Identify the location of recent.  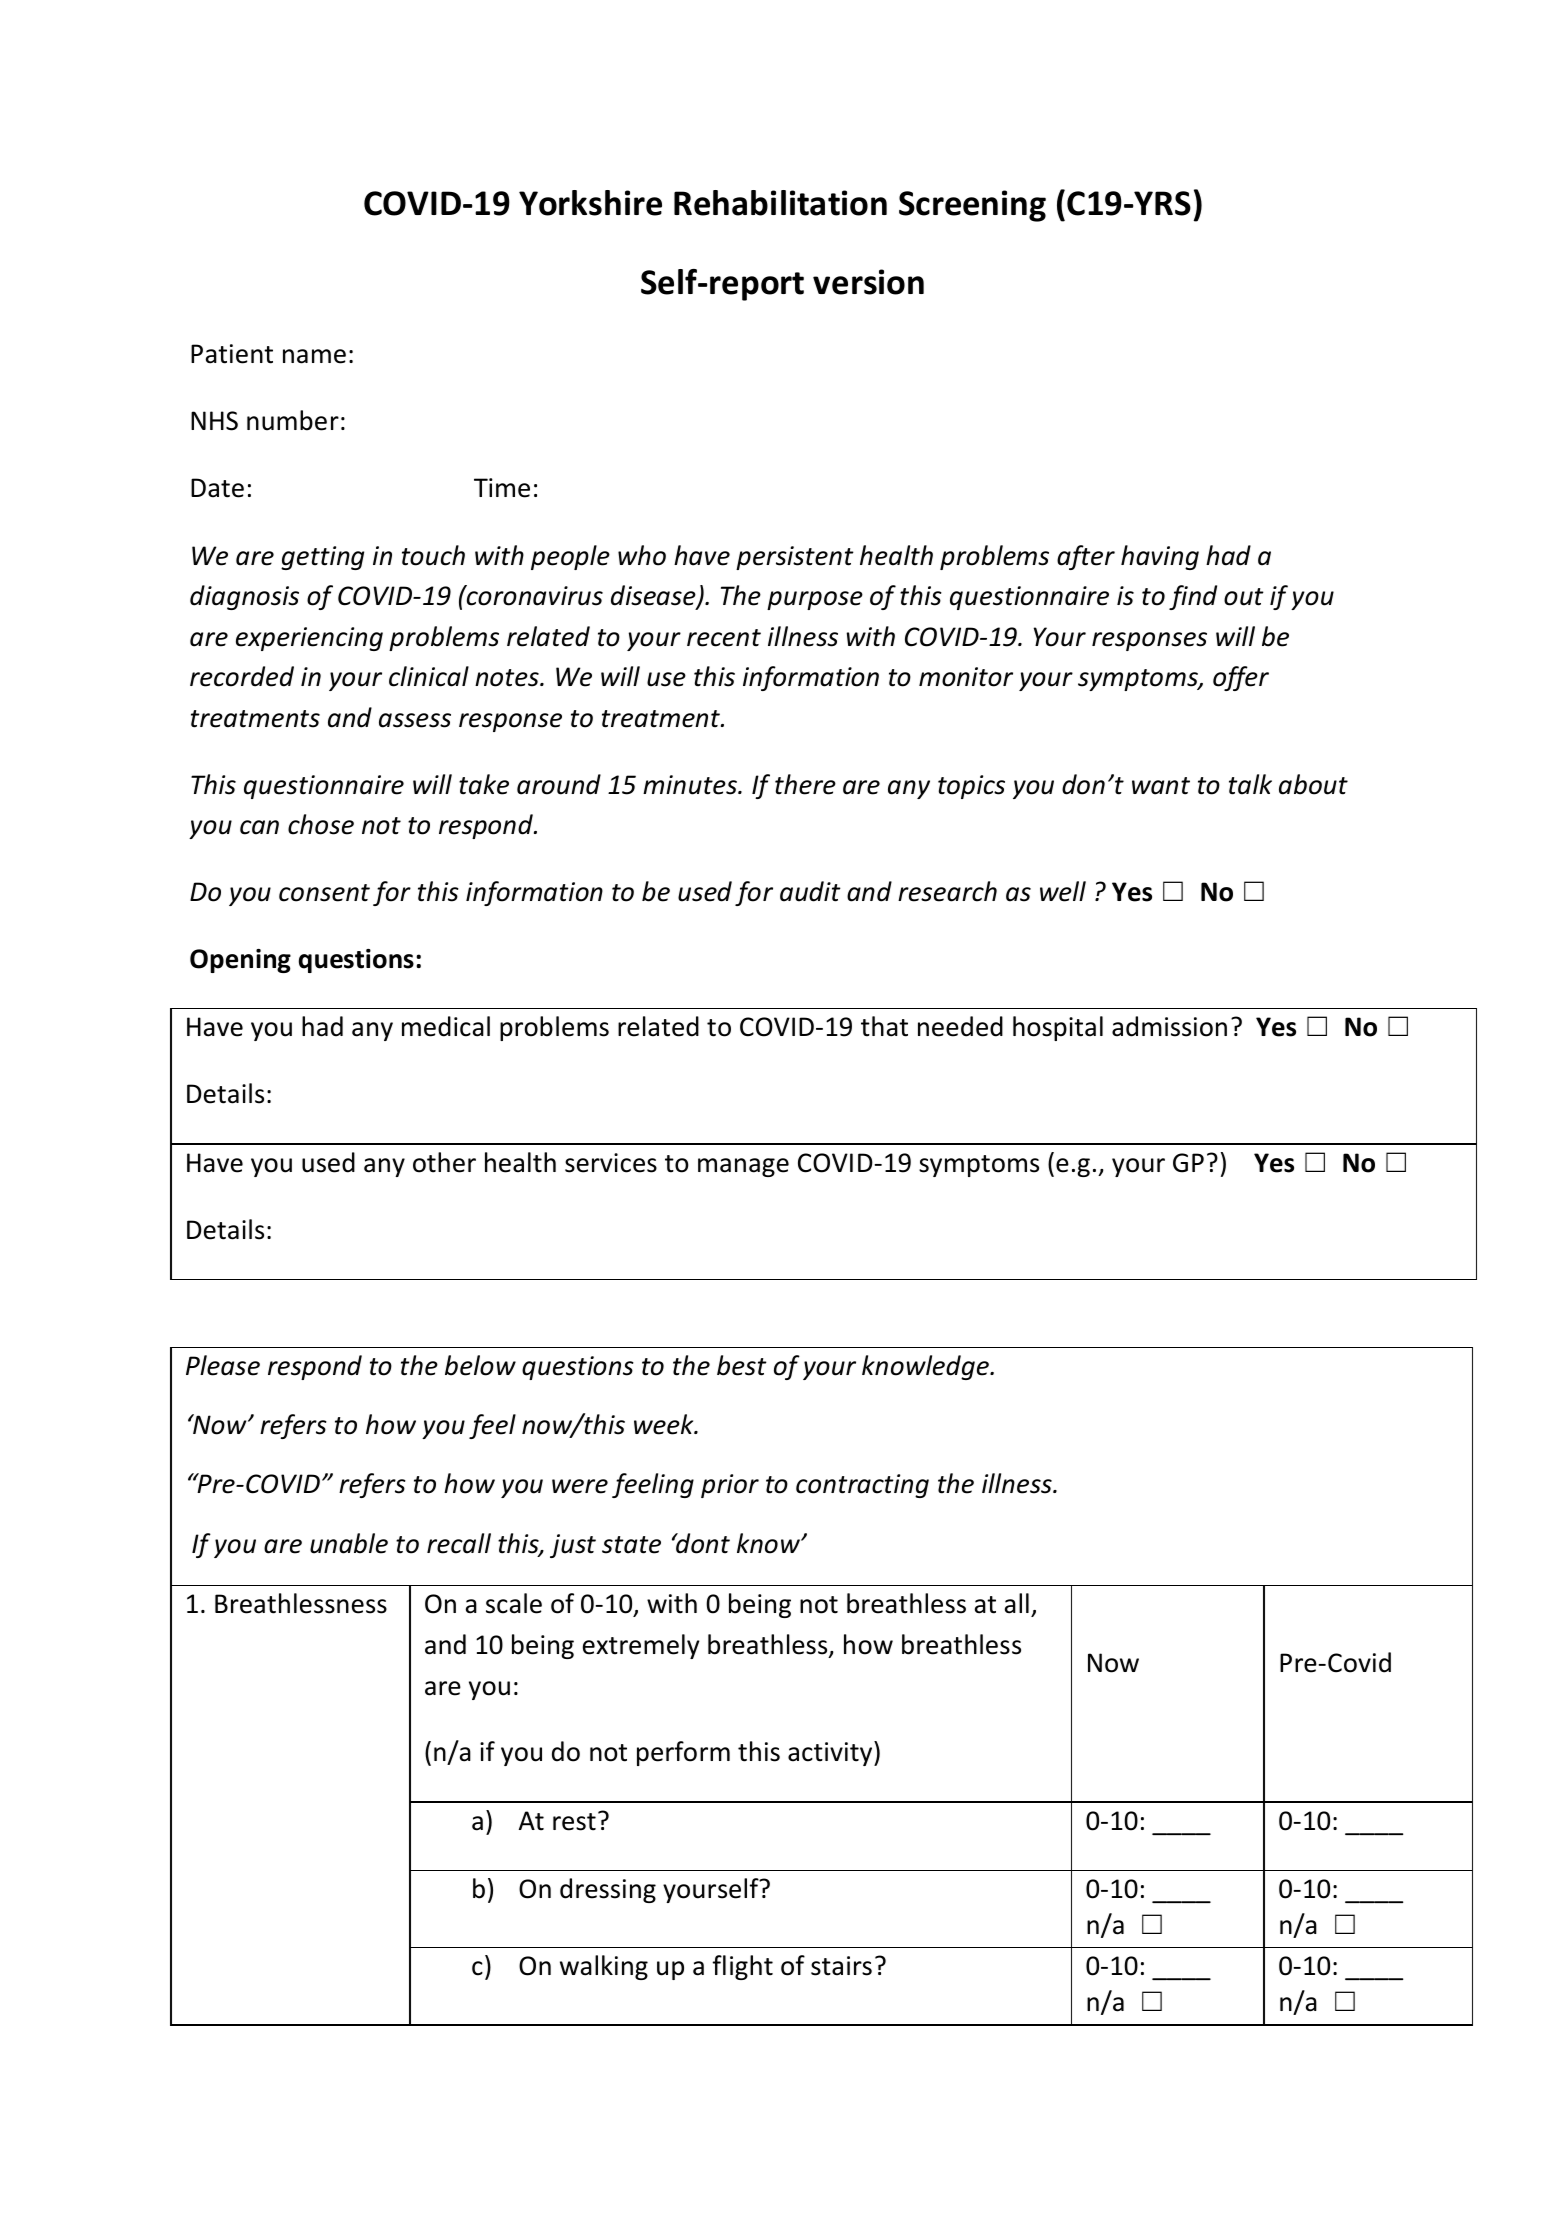
(724, 638).
